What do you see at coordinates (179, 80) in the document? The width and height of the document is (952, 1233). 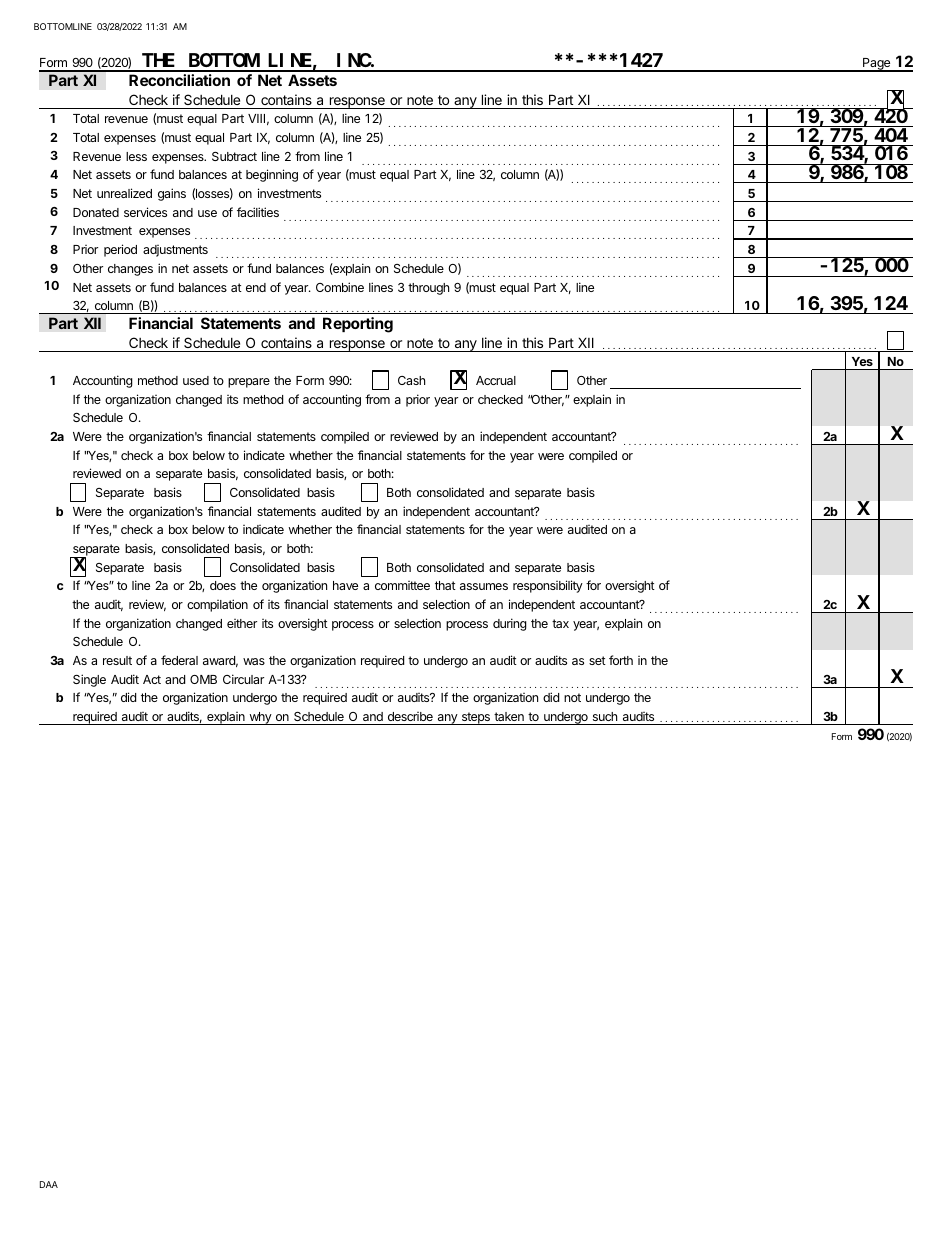 I see `Reconciliation` at bounding box center [179, 80].
